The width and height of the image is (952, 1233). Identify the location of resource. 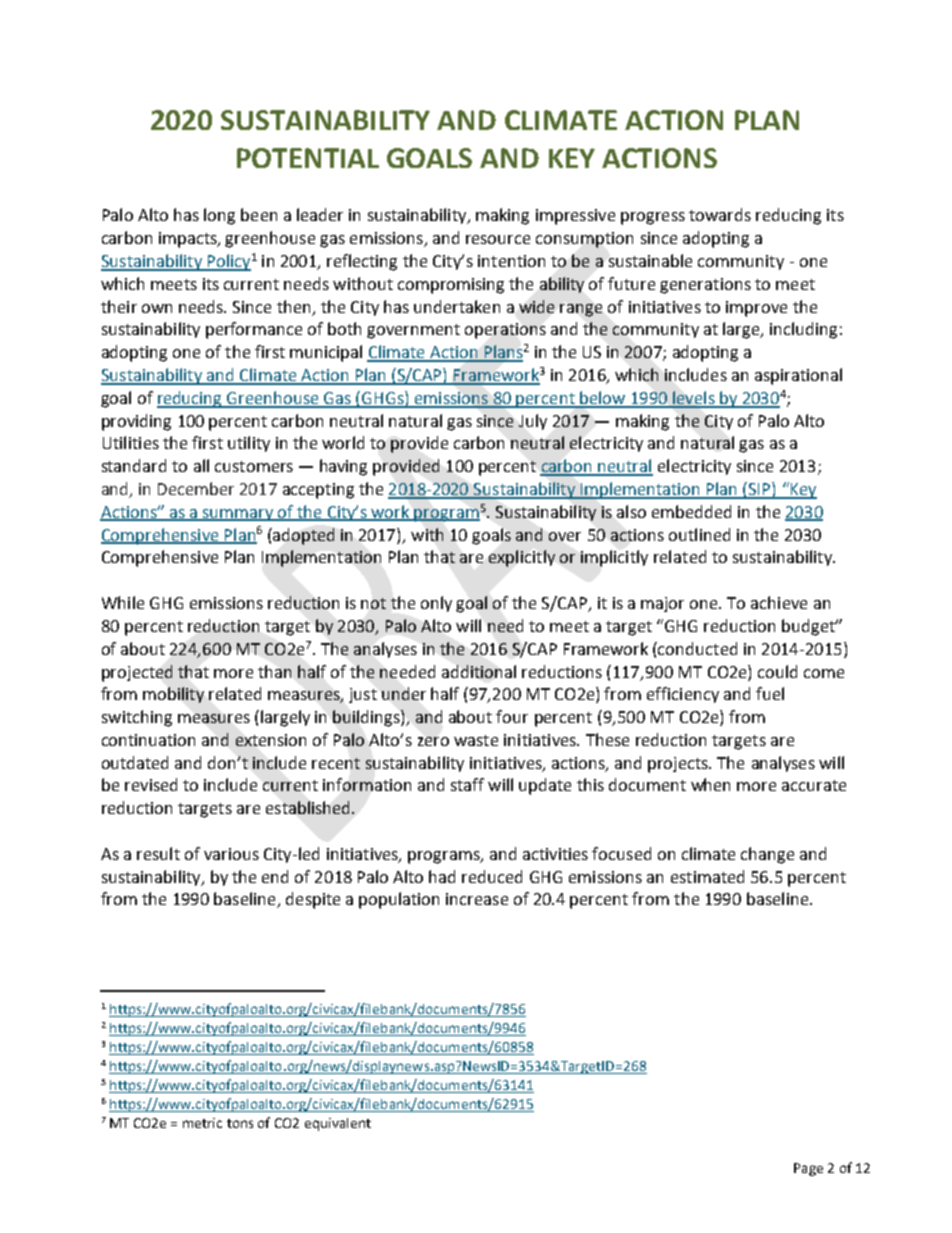
(498, 239).
